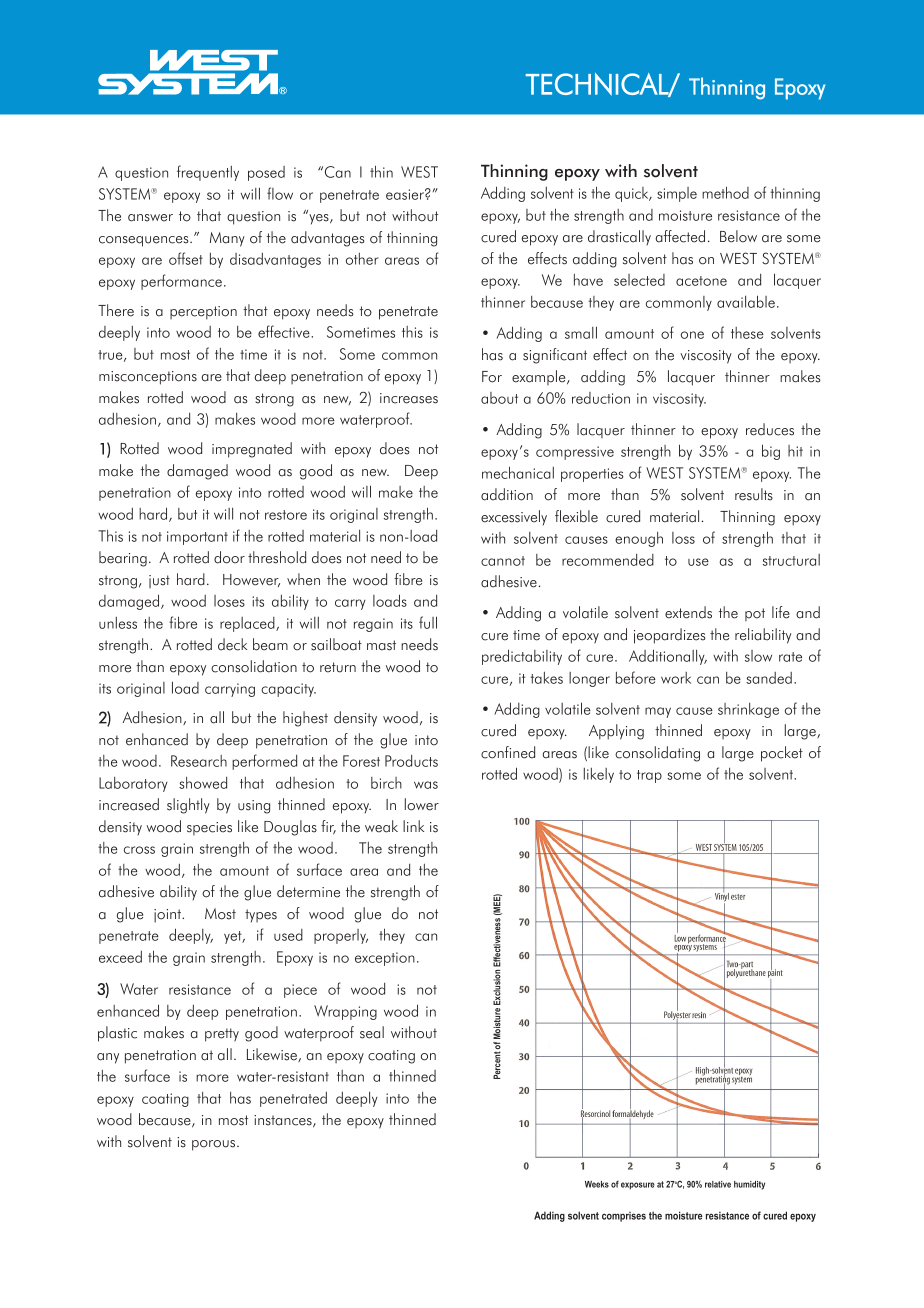  Describe the element at coordinates (718, 1184) in the page. I see `relative` at that location.
